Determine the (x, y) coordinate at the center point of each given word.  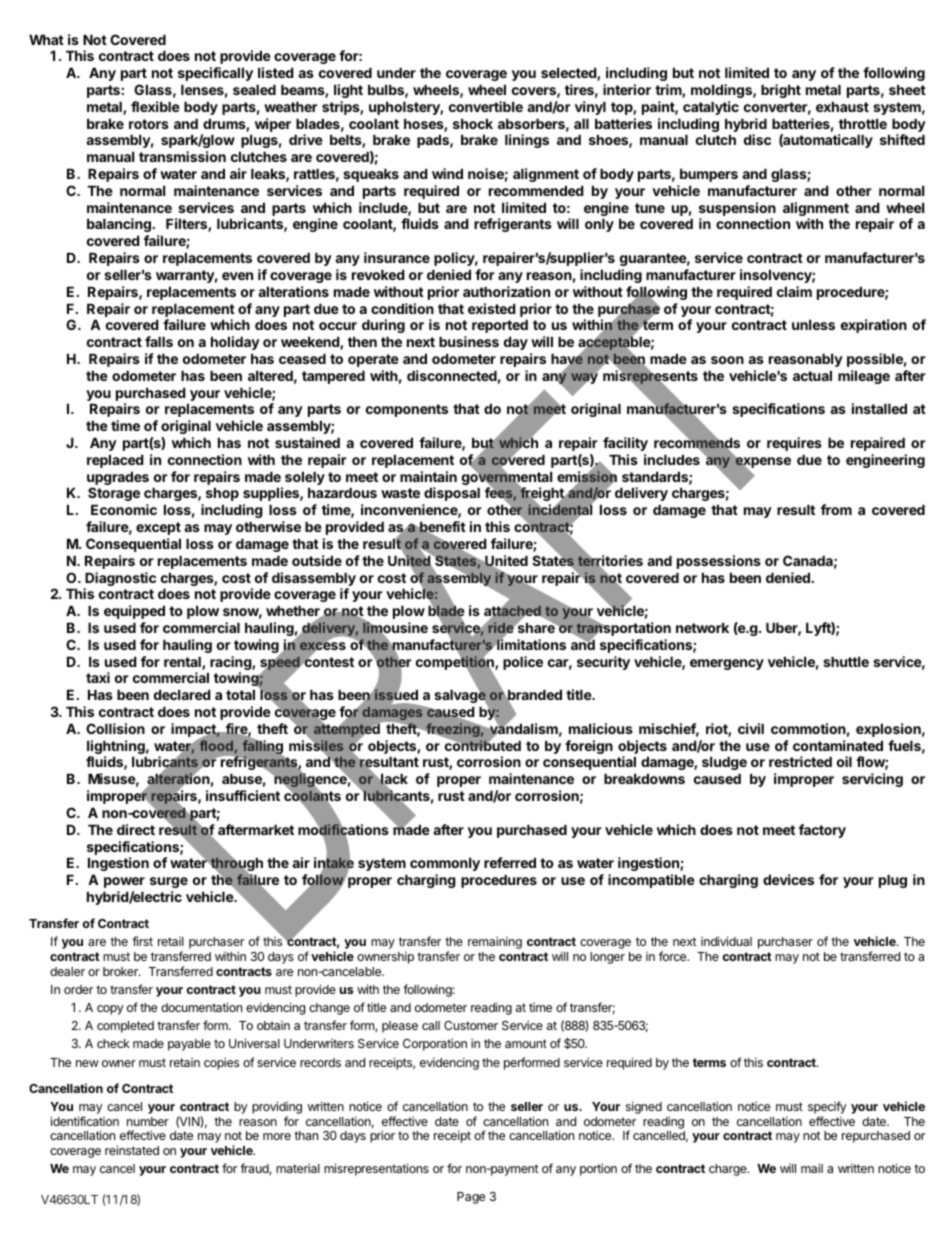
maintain (428, 476)
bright (781, 91)
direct (136, 829)
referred (510, 862)
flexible (155, 106)
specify (827, 1107)
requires (794, 444)
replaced (115, 461)
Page (471, 1198)
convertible (486, 106)
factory (822, 831)
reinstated (132, 1150)
